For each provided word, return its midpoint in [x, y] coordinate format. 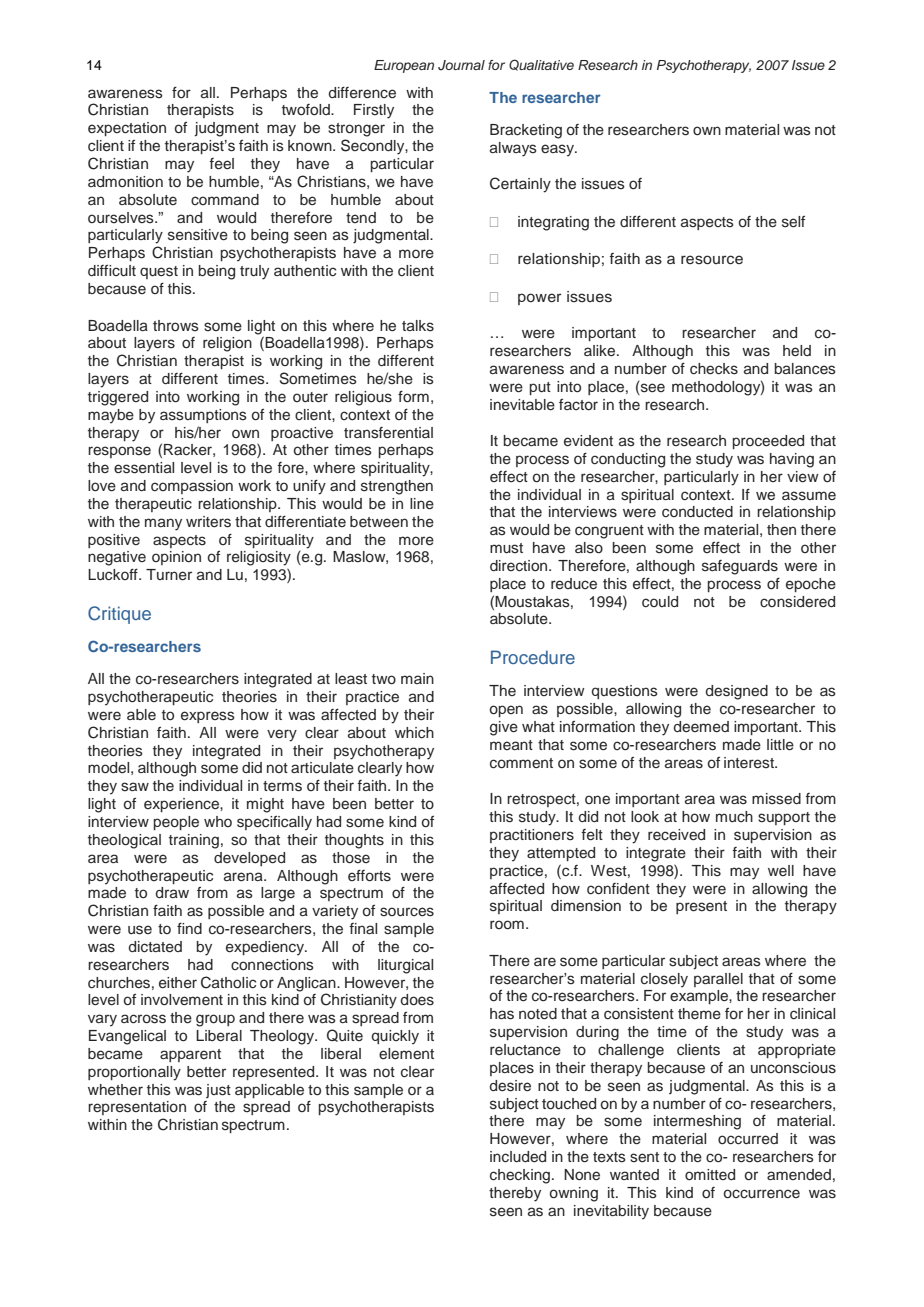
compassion [192, 487]
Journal [461, 65]
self [793, 222]
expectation [127, 129]
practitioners [532, 836]
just [218, 1091]
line [422, 504]
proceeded [768, 442]
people [176, 823]
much [734, 816]
